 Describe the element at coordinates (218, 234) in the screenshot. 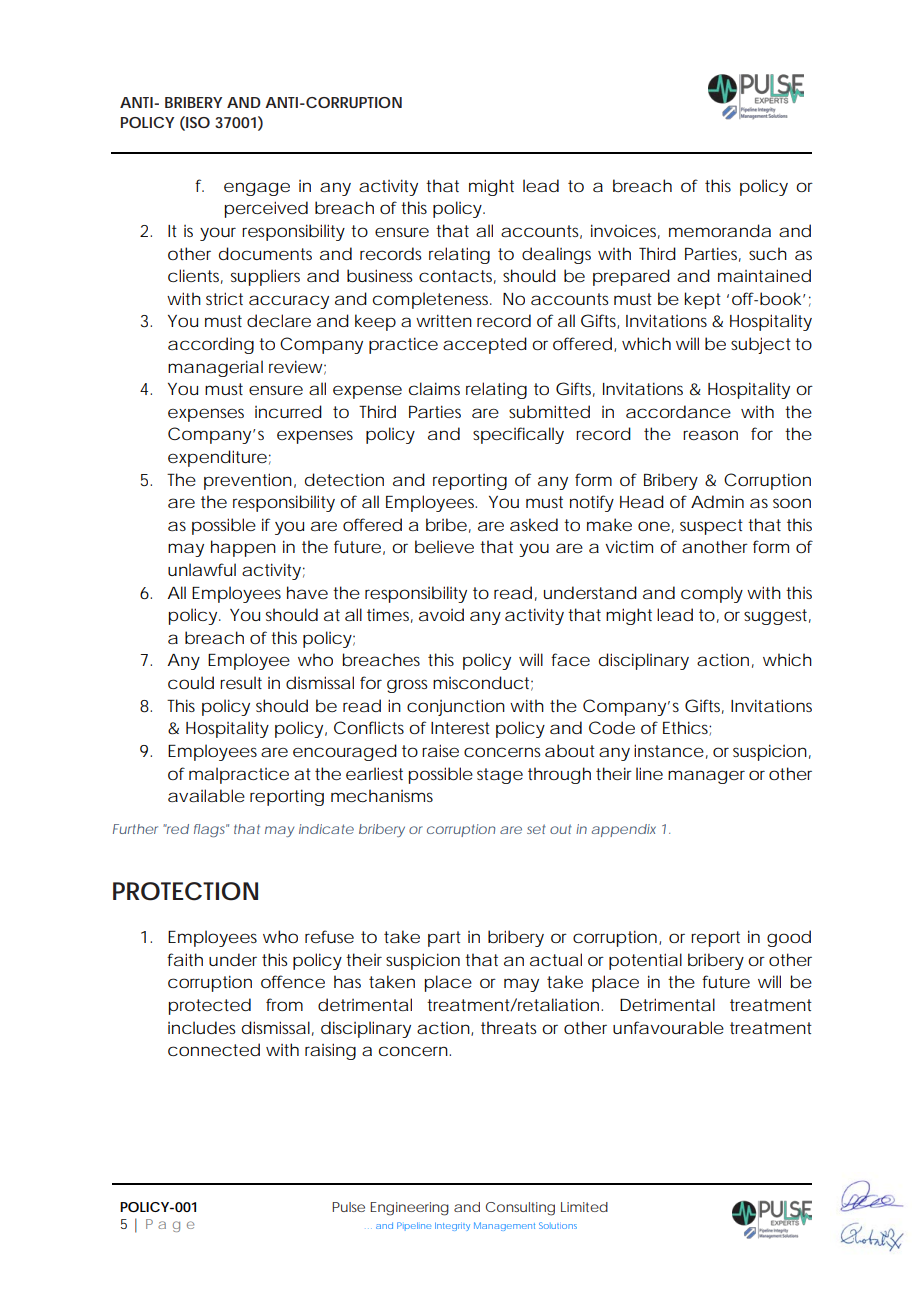

I see `your` at that location.
